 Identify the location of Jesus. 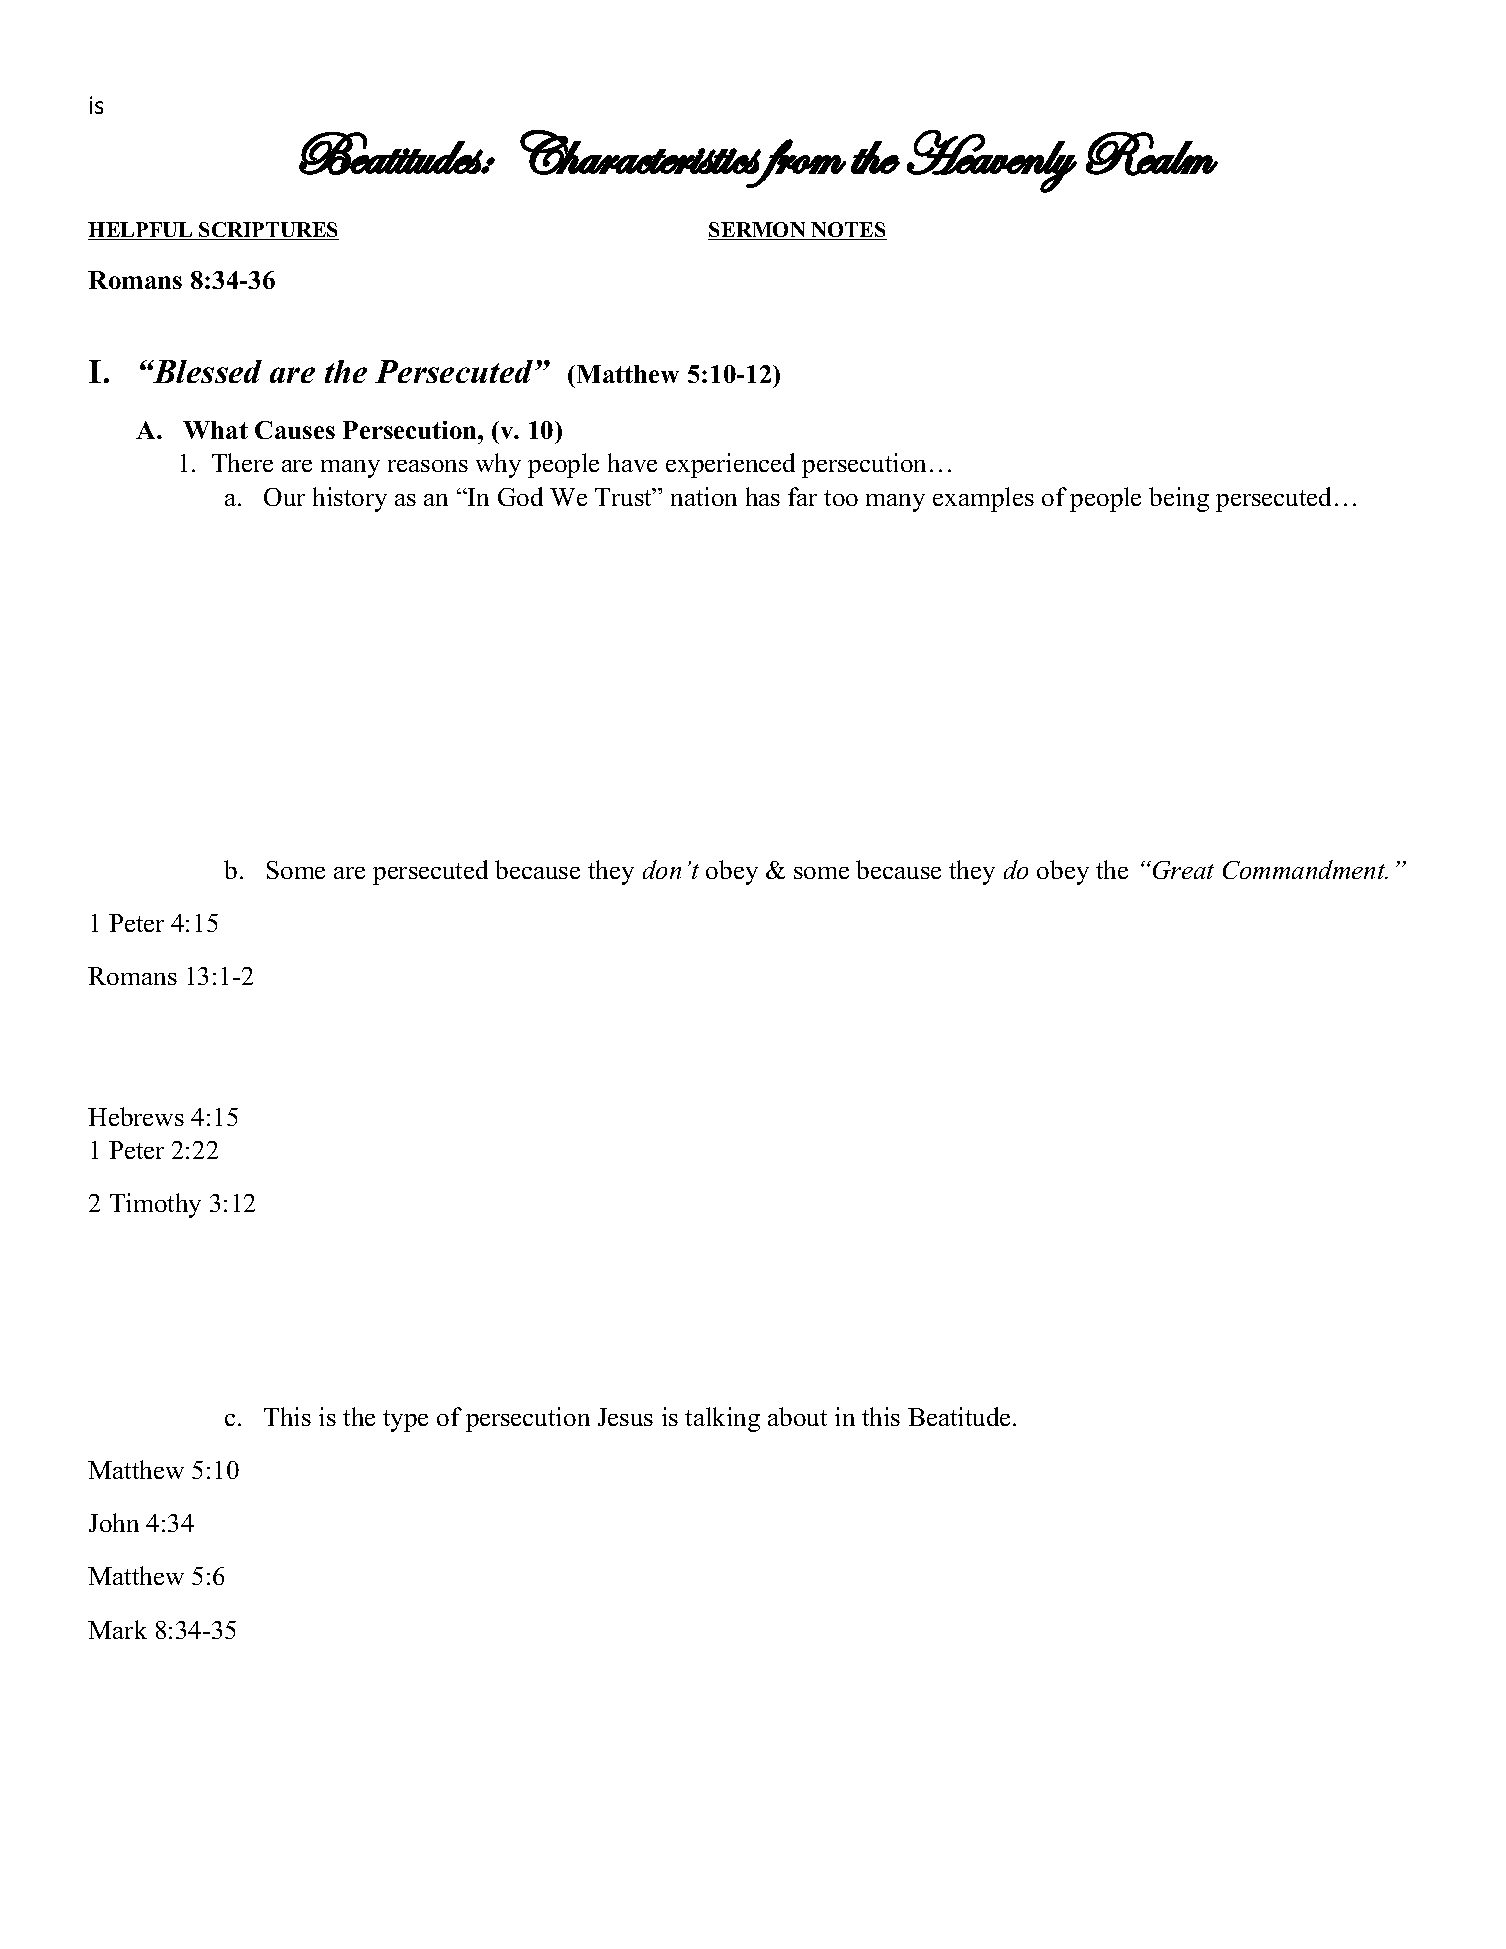
(625, 1417).
